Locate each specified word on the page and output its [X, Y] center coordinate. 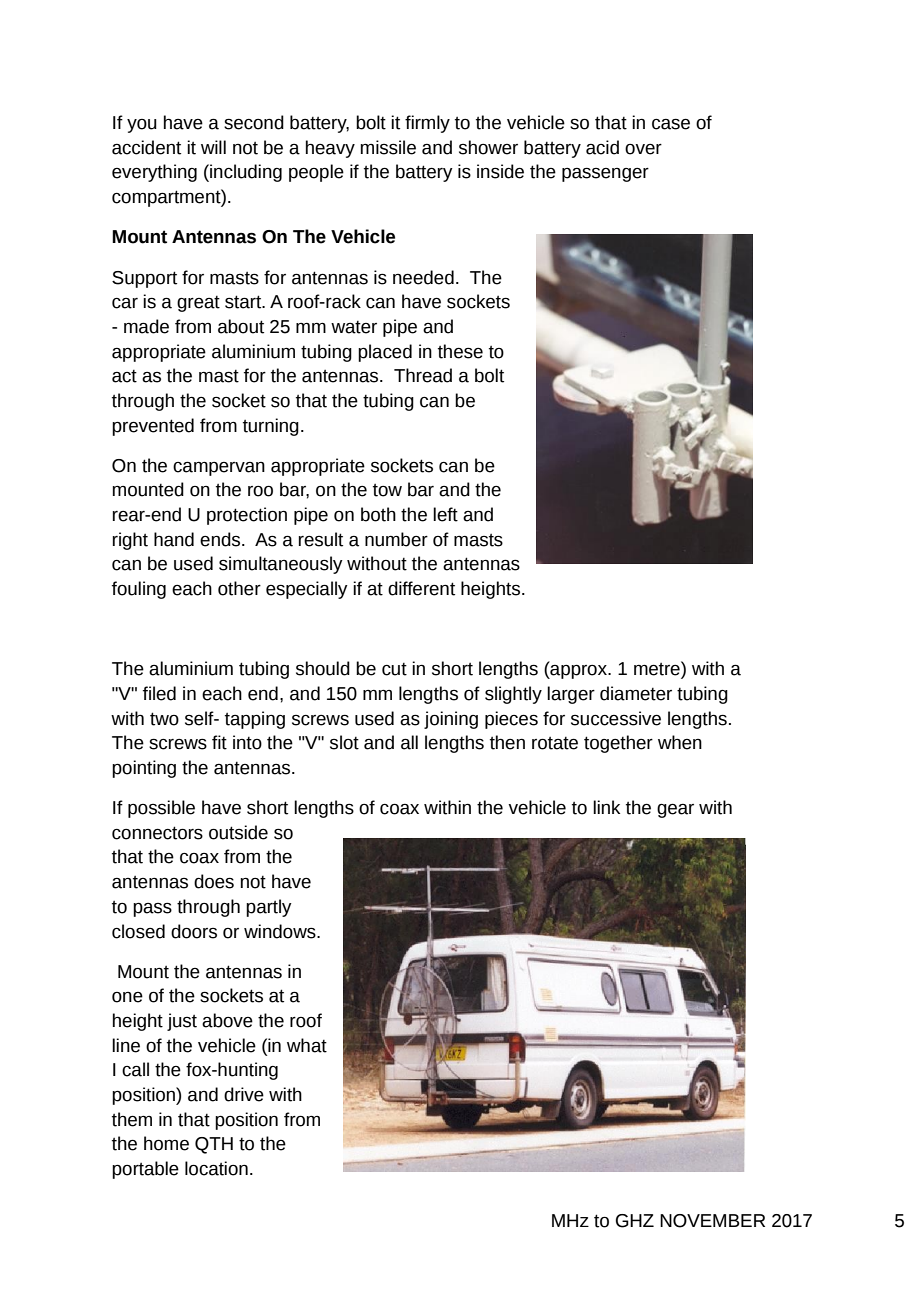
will [213, 147]
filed [159, 693]
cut [394, 669]
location [216, 1168]
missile [388, 147]
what [307, 1045]
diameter [636, 693]
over [643, 149]
